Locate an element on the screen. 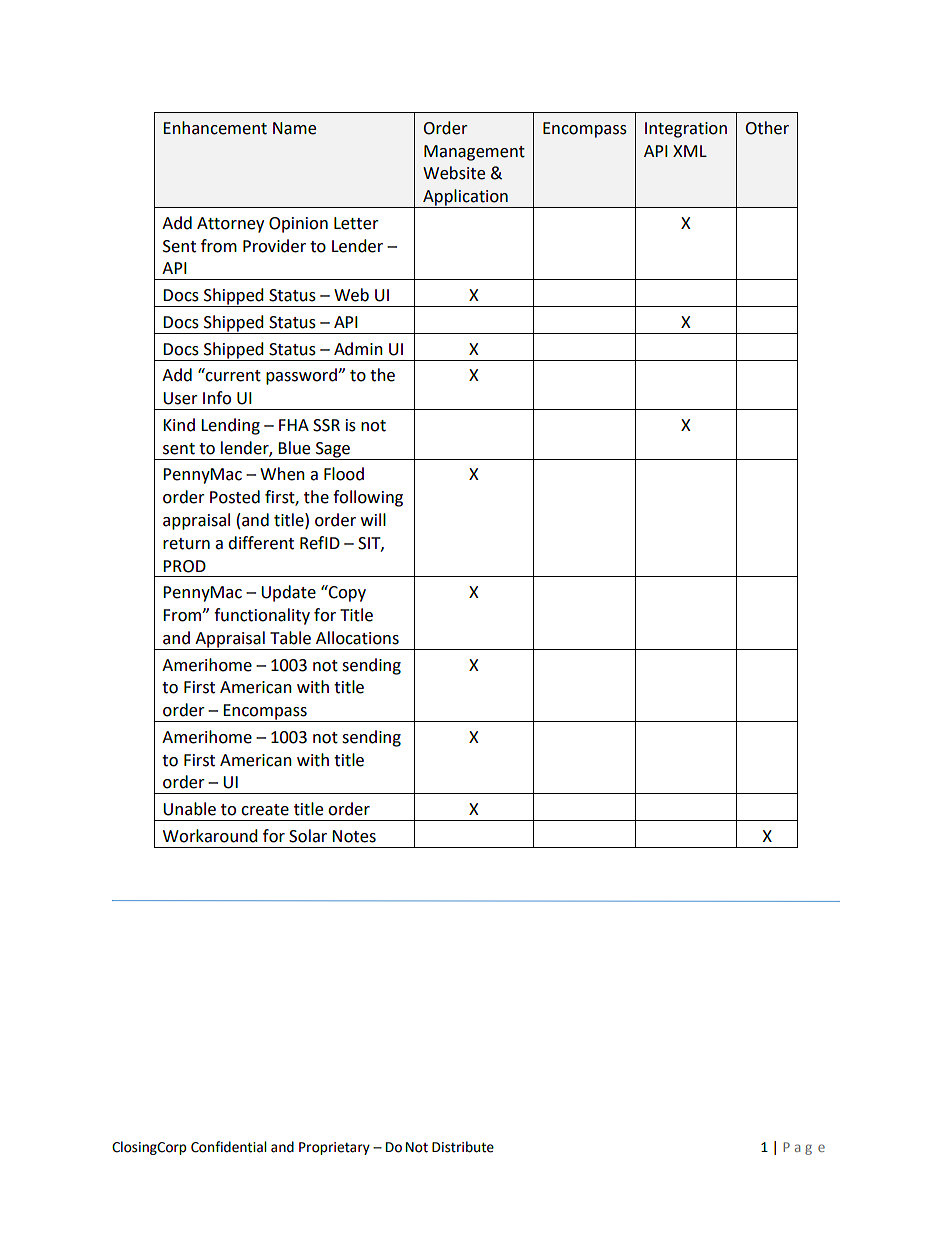 The height and width of the screenshot is (1233, 952). Enhancement is located at coordinates (215, 128).
